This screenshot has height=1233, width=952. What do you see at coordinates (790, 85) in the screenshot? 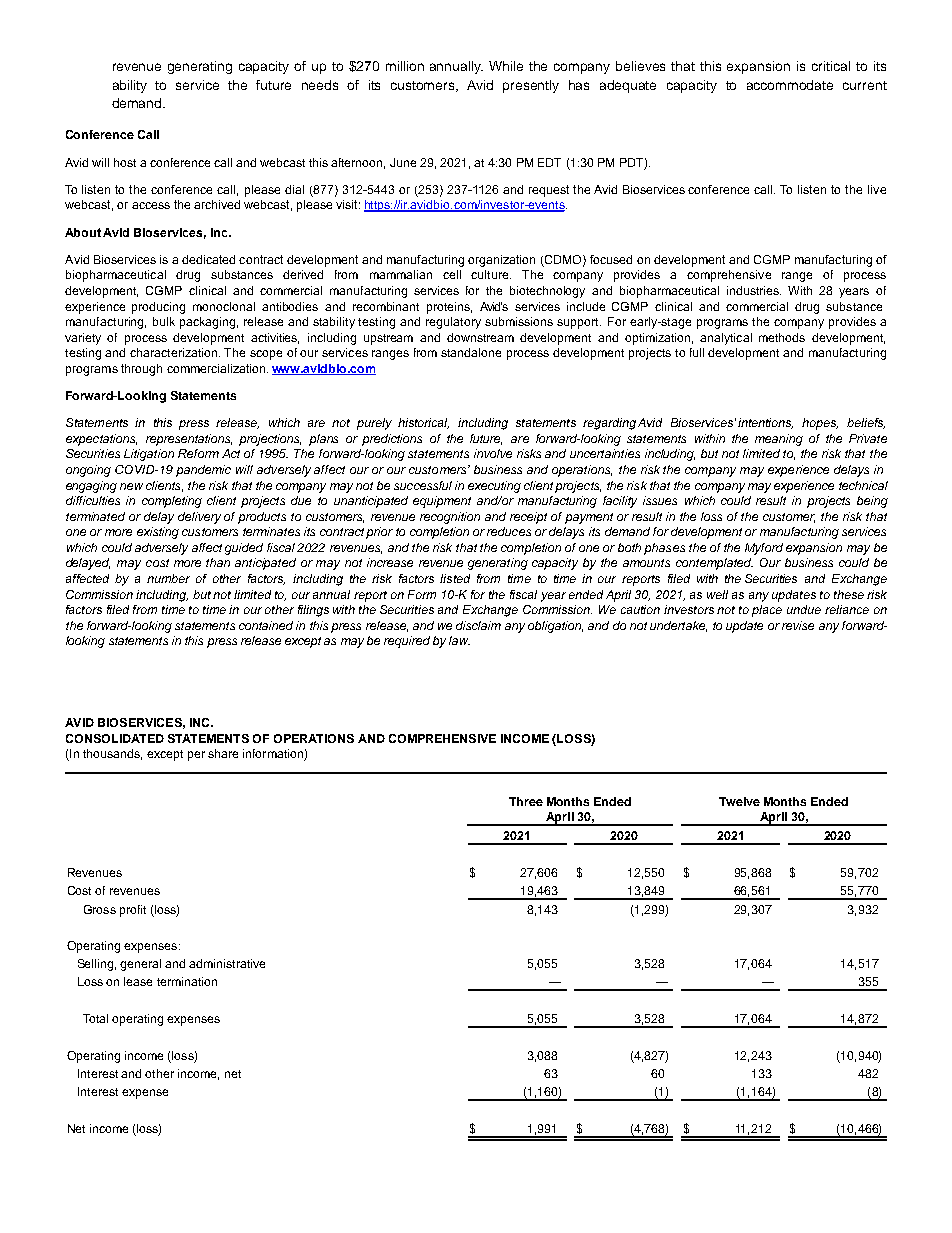
I see `accommodate` at bounding box center [790, 85].
